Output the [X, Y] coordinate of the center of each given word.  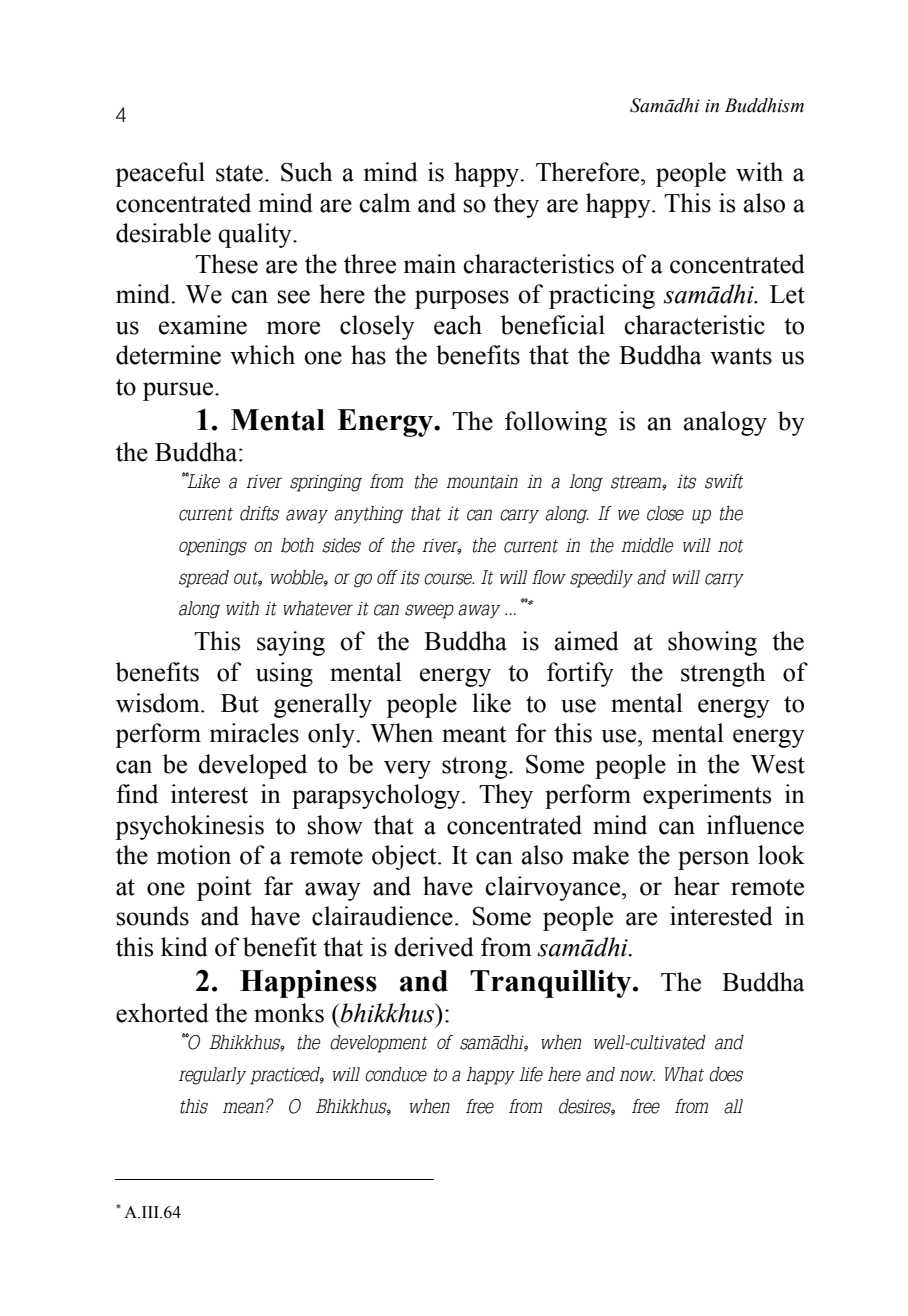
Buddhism [764, 105]
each [458, 325]
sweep [429, 611]
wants [741, 356]
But [240, 703]
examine [203, 325]
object [405, 857]
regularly [212, 1076]
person [713, 860]
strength [723, 674]
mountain [482, 481]
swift [724, 481]
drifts [260, 513]
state [239, 173]
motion [194, 855]
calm [385, 203]
